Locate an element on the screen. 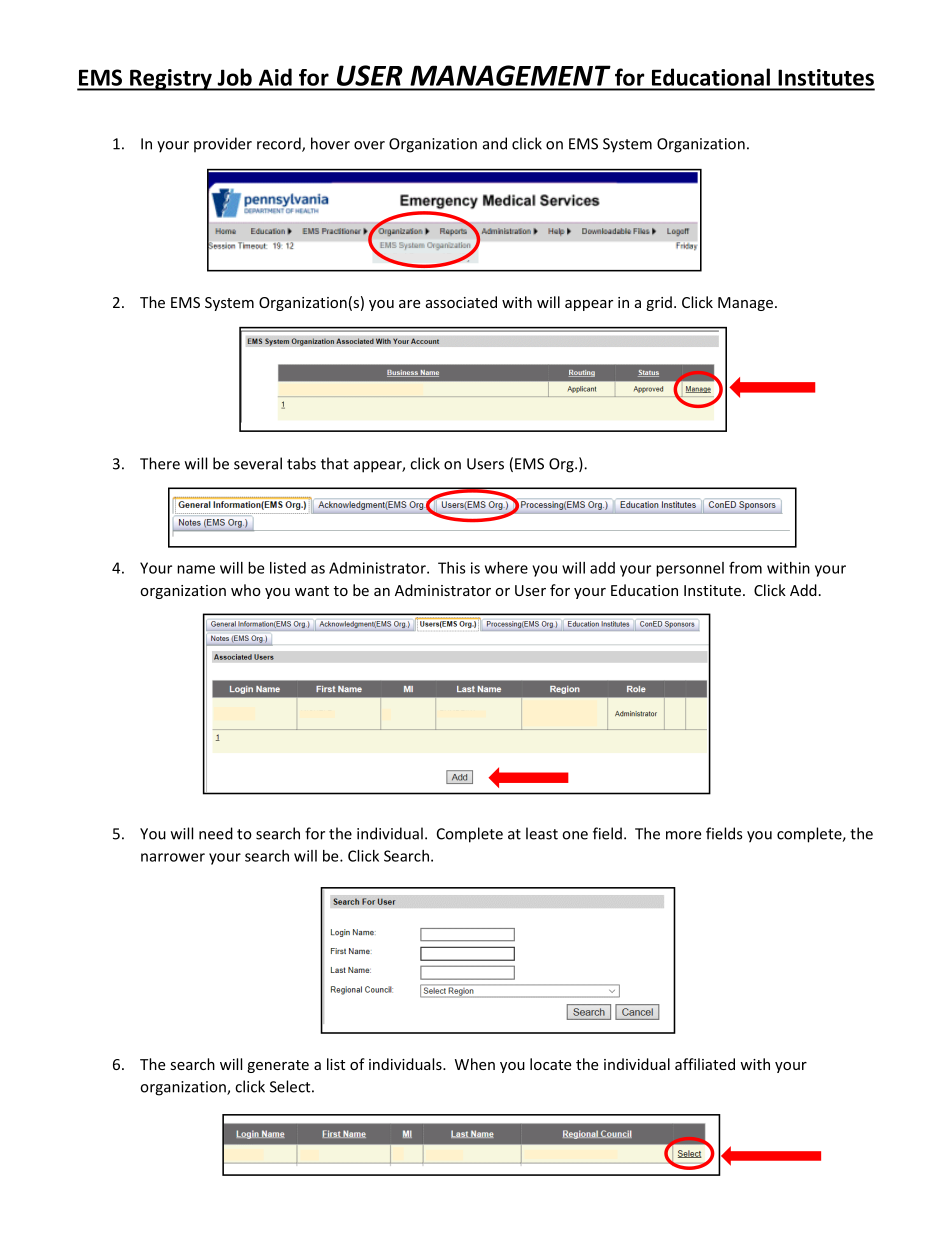 The height and width of the screenshot is (1233, 952). and is located at coordinates (495, 143).
